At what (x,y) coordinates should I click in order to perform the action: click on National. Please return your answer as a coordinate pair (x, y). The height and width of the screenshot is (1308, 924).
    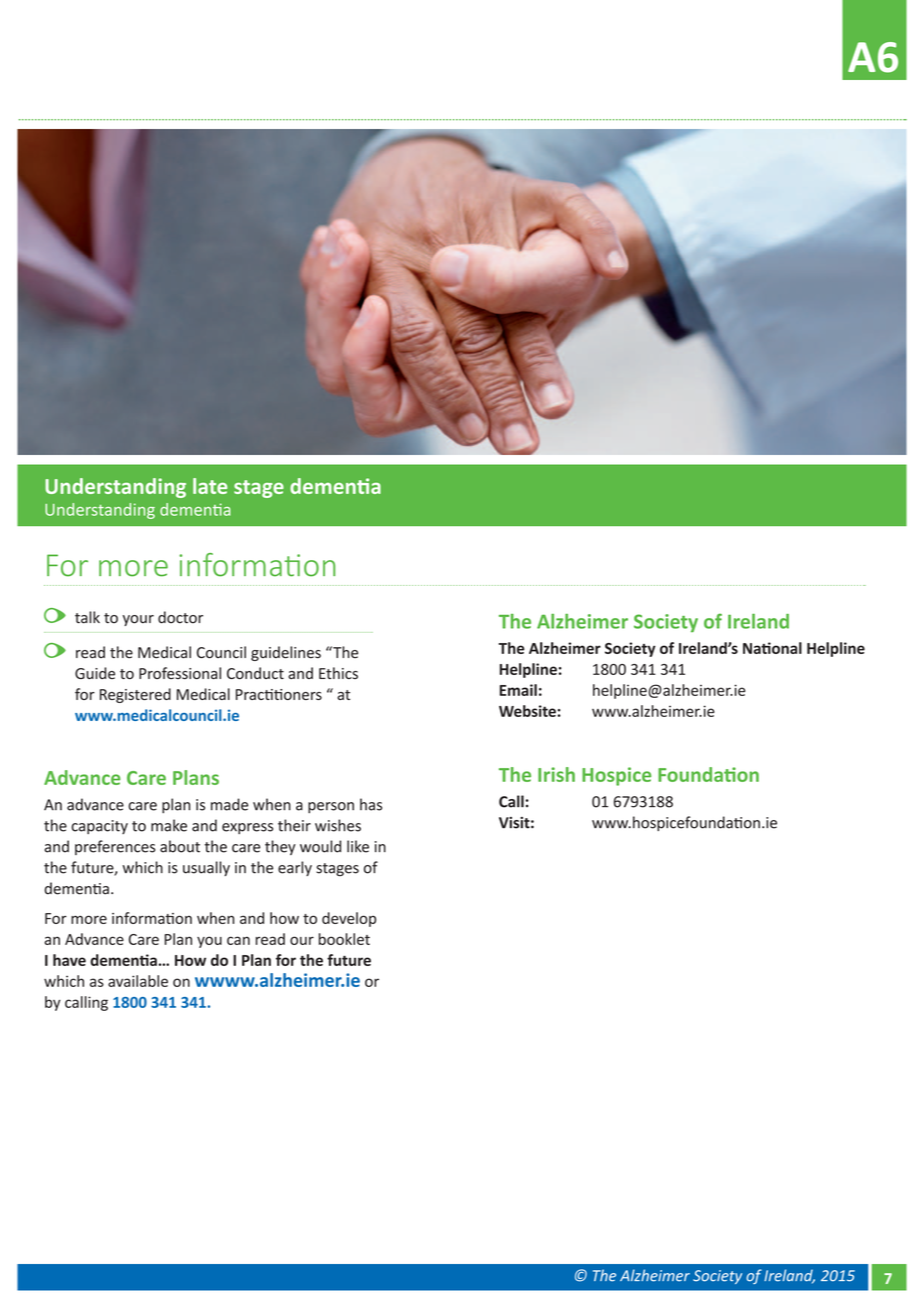
    Looking at the image, I should click on (772, 648).
